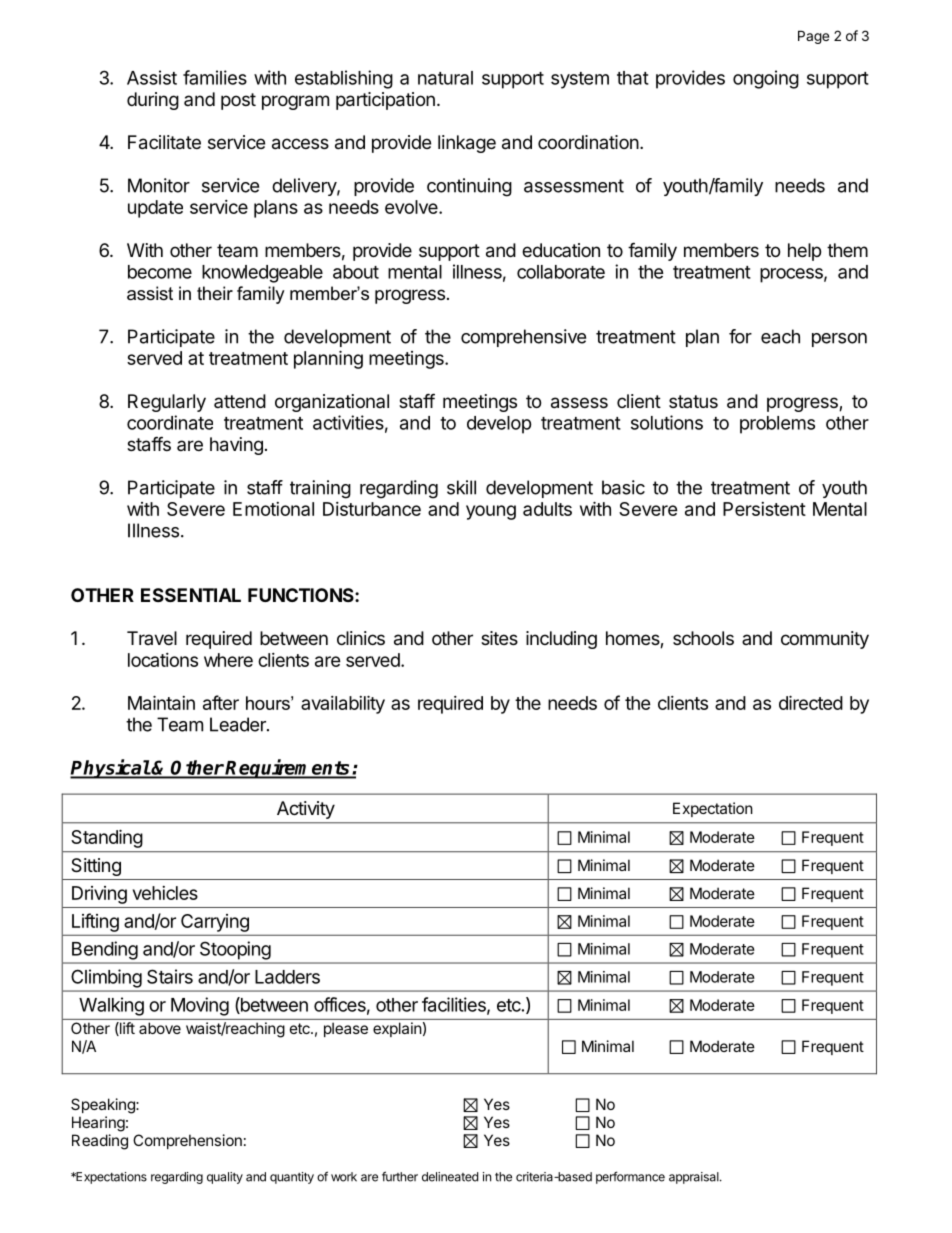 The width and height of the screenshot is (952, 1233). Describe the element at coordinates (703, 638) in the screenshot. I see `schools` at that location.
